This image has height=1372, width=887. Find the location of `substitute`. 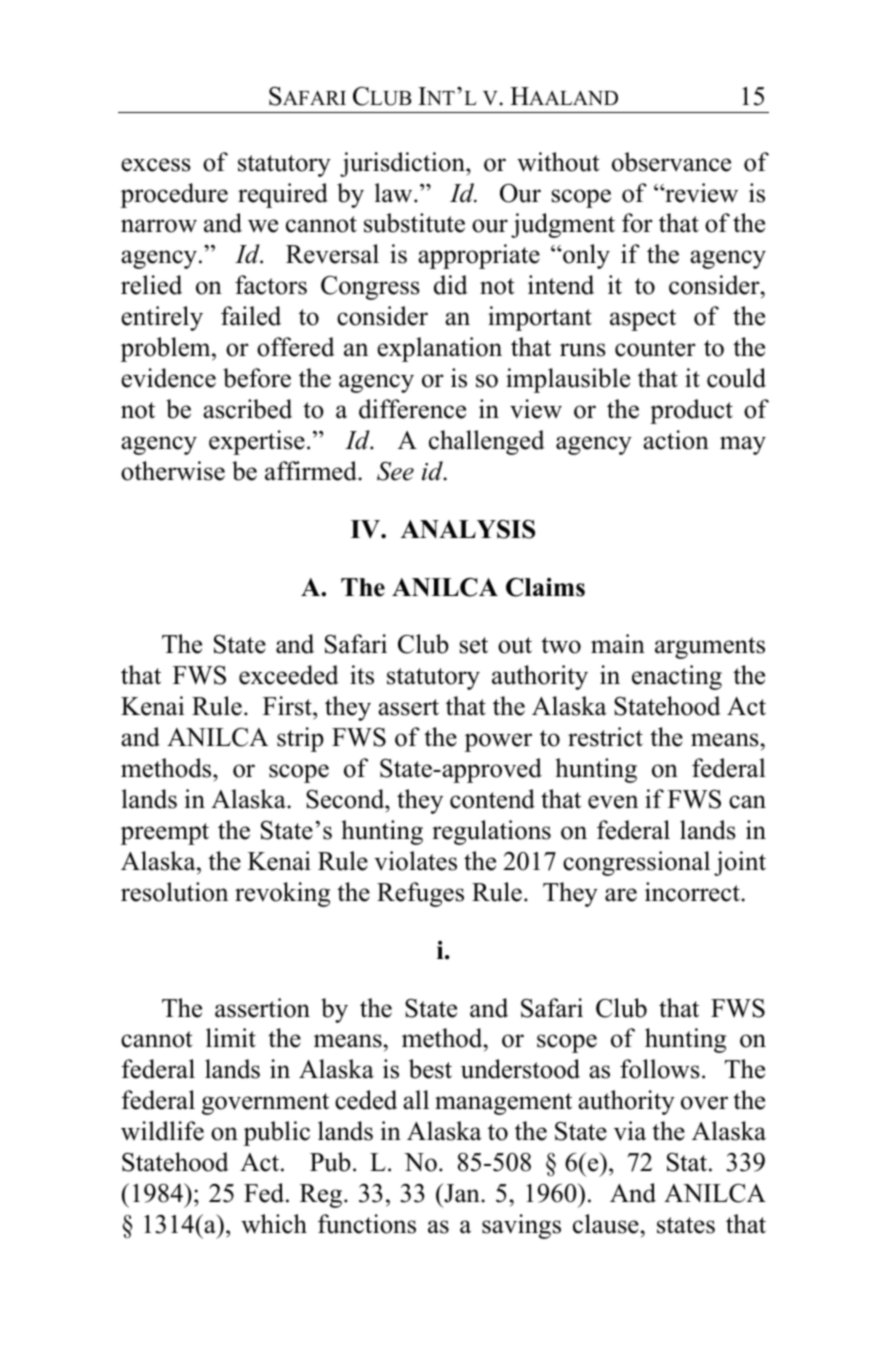

substitute is located at coordinates (414, 223).
